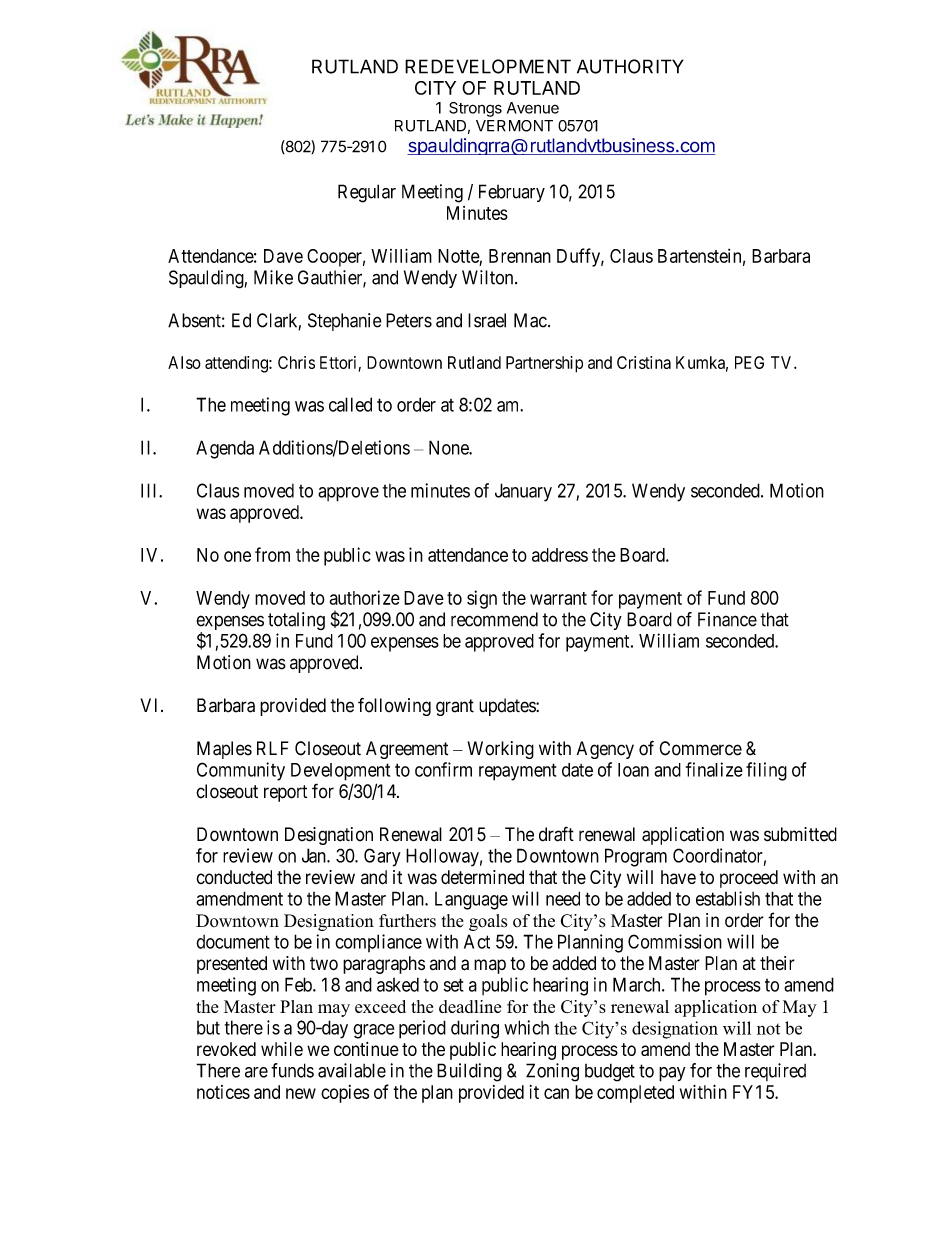 The height and width of the document is (1233, 952). Describe the element at coordinates (256, 1072) in the document. I see `are` at that location.
